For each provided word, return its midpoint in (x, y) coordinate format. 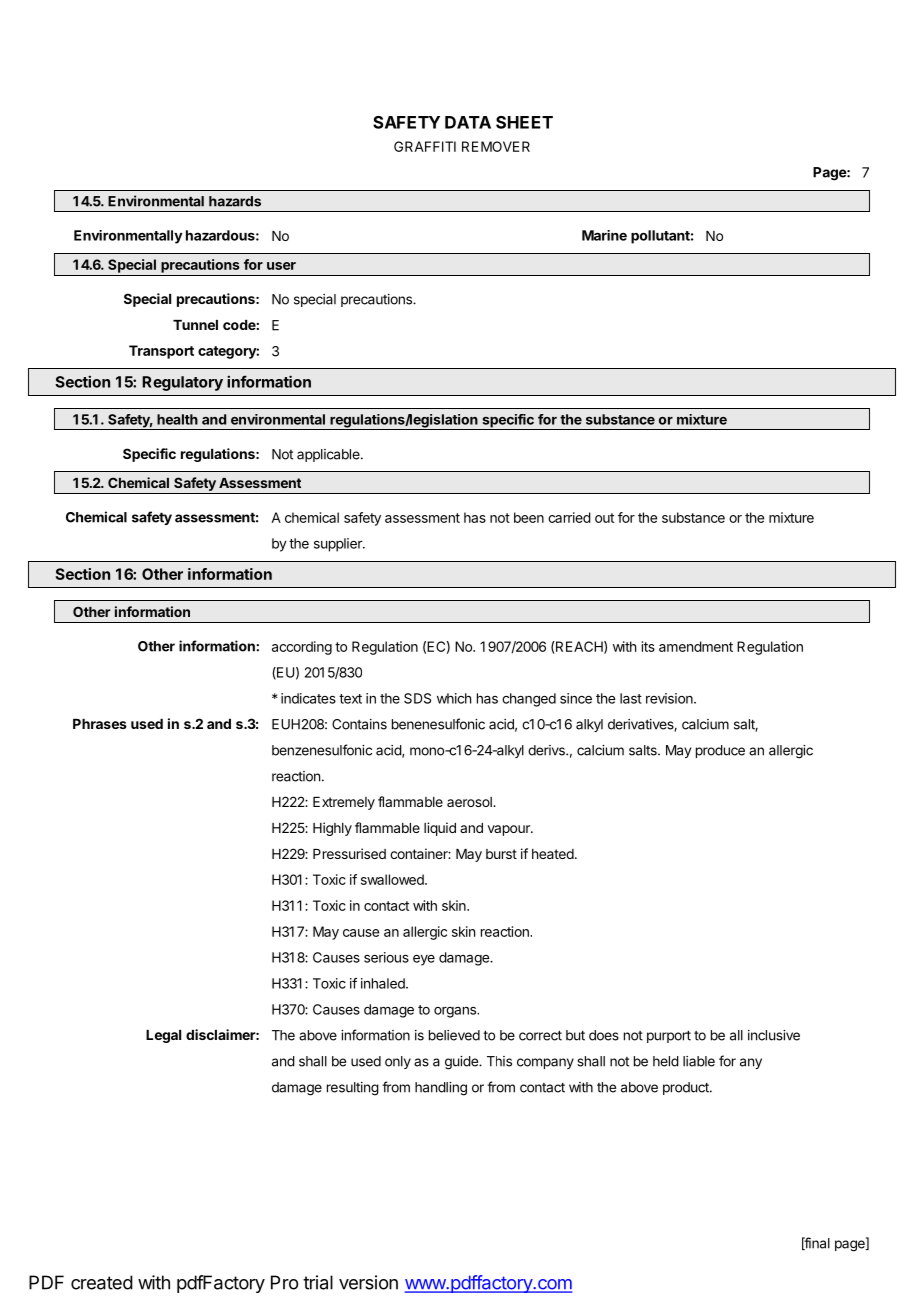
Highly (332, 829)
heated (553, 854)
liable (699, 1061)
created (102, 1282)
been (529, 517)
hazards (235, 201)
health (177, 419)
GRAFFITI (425, 146)
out (604, 518)
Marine (604, 235)
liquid (440, 829)
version (368, 1282)
